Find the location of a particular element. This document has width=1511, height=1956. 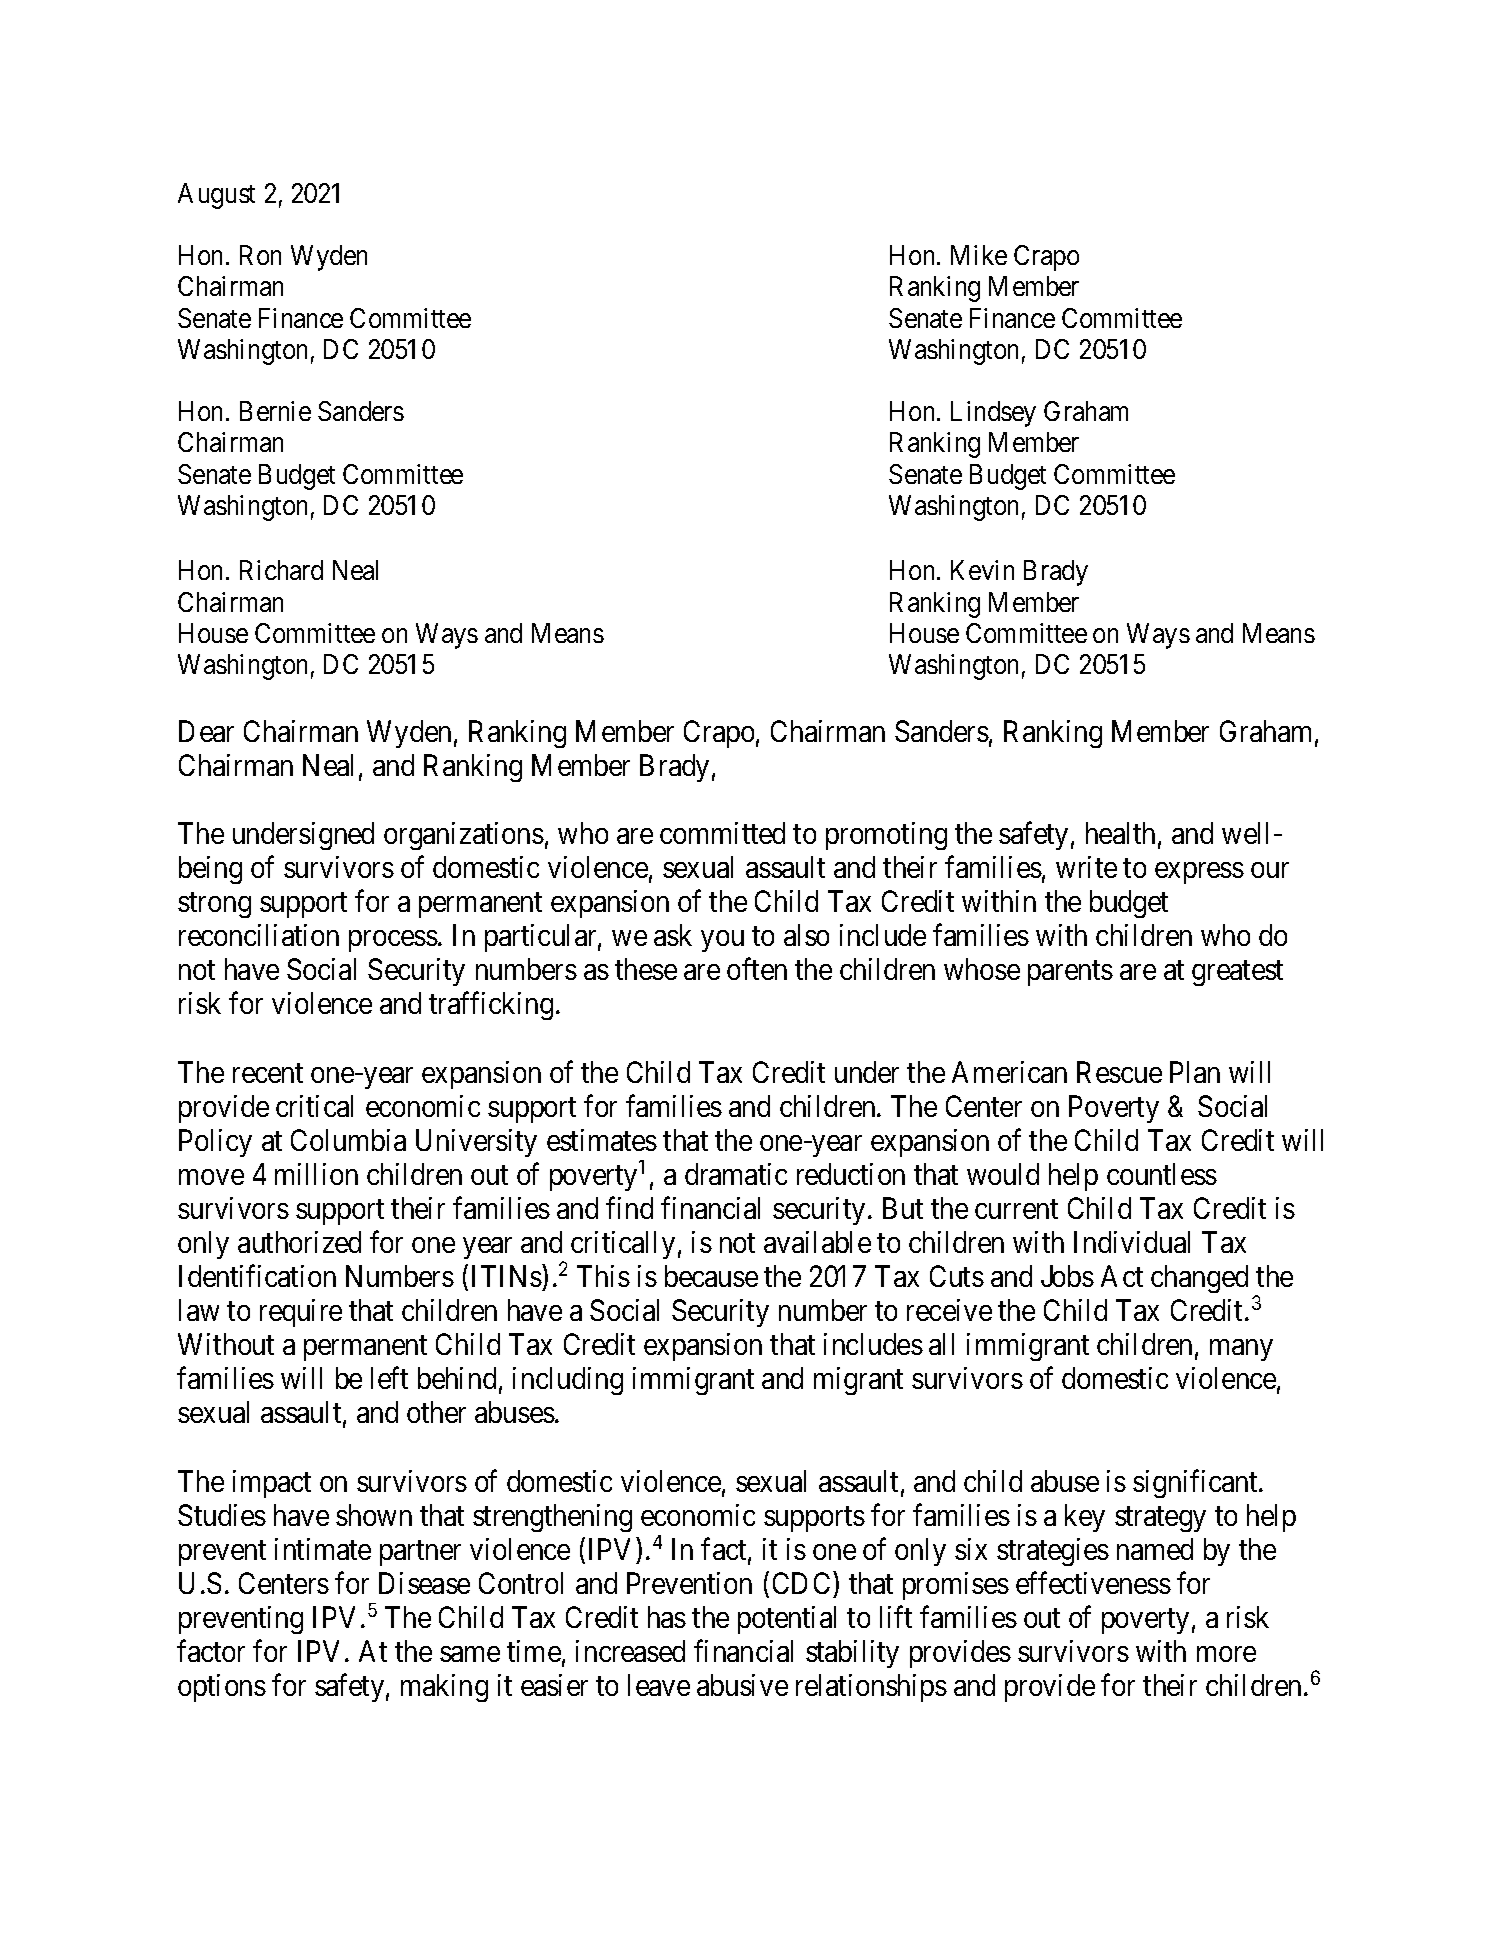

Mike is located at coordinates (979, 255).
